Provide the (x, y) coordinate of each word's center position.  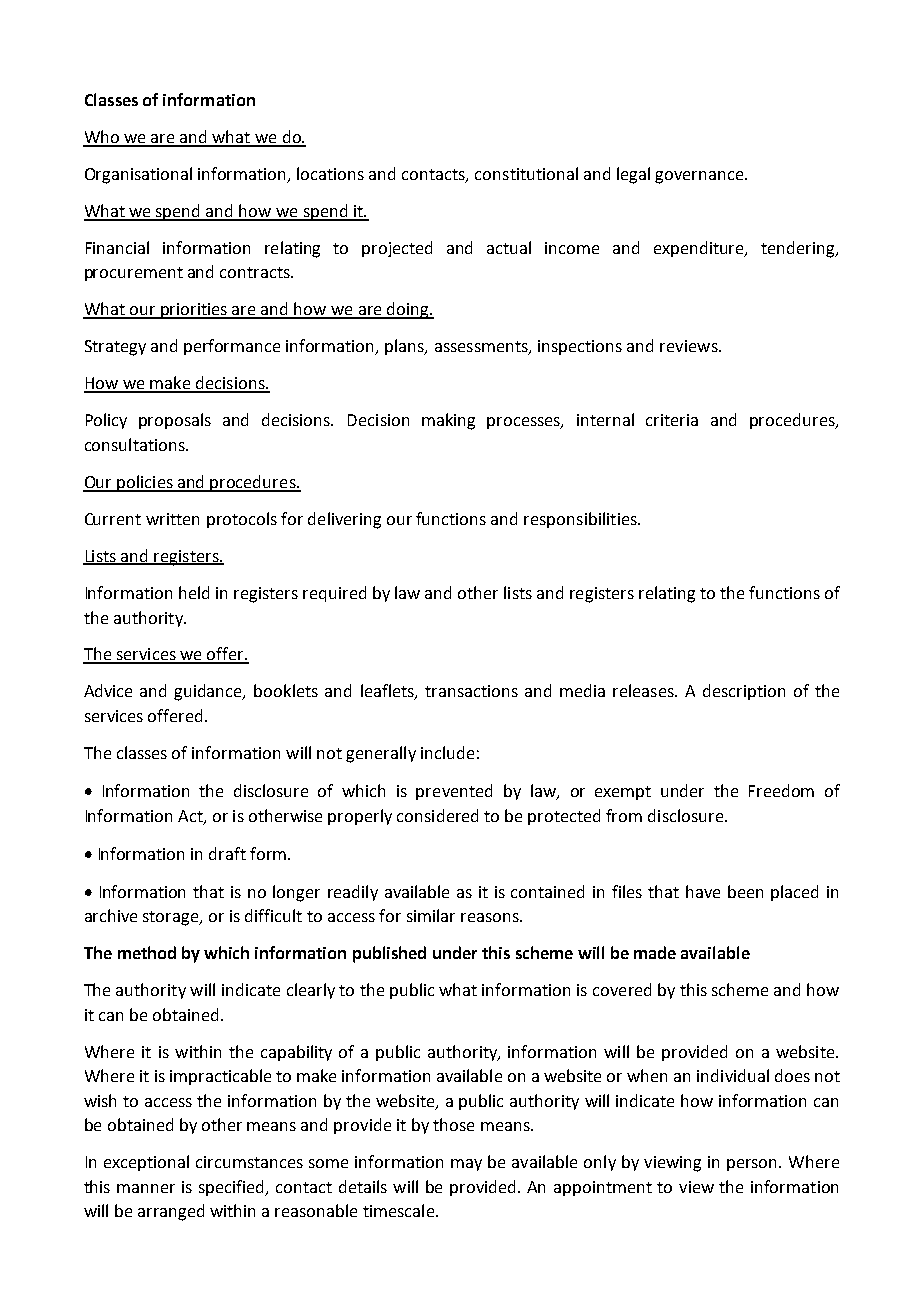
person (753, 1165)
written (172, 519)
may (466, 1165)
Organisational (138, 175)
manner (146, 1188)
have (703, 891)
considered (437, 815)
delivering (344, 520)
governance (700, 177)
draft (227, 853)
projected (397, 249)
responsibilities (581, 520)
